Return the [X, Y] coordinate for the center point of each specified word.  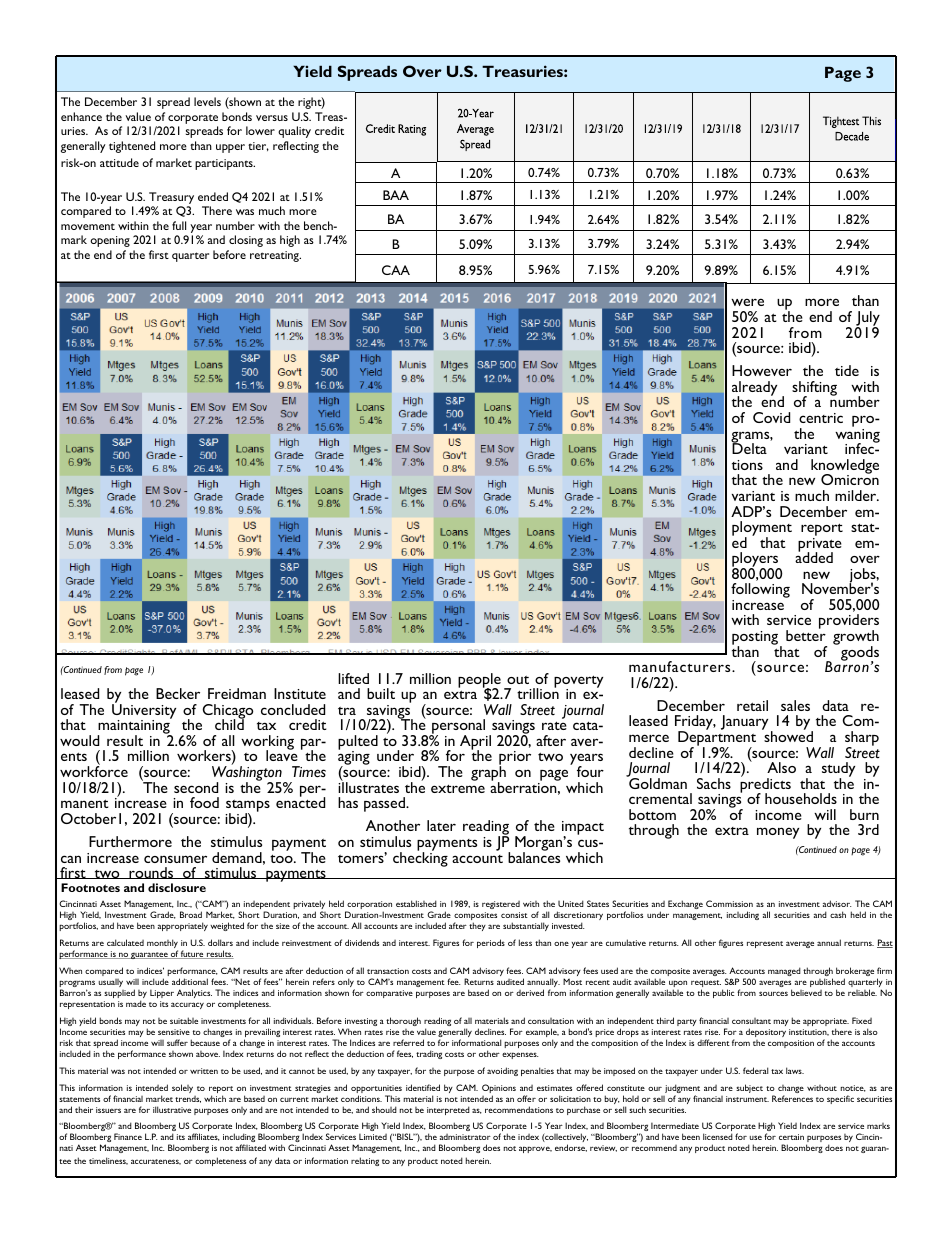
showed [787, 735]
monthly [162, 945]
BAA [396, 195]
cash [838, 914]
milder [857, 495]
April [475, 744]
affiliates [204, 1137]
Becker [178, 693]
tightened [132, 147]
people [479, 681]
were [747, 302]
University [144, 711]
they [477, 926]
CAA [396, 270]
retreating [275, 256]
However [762, 370]
